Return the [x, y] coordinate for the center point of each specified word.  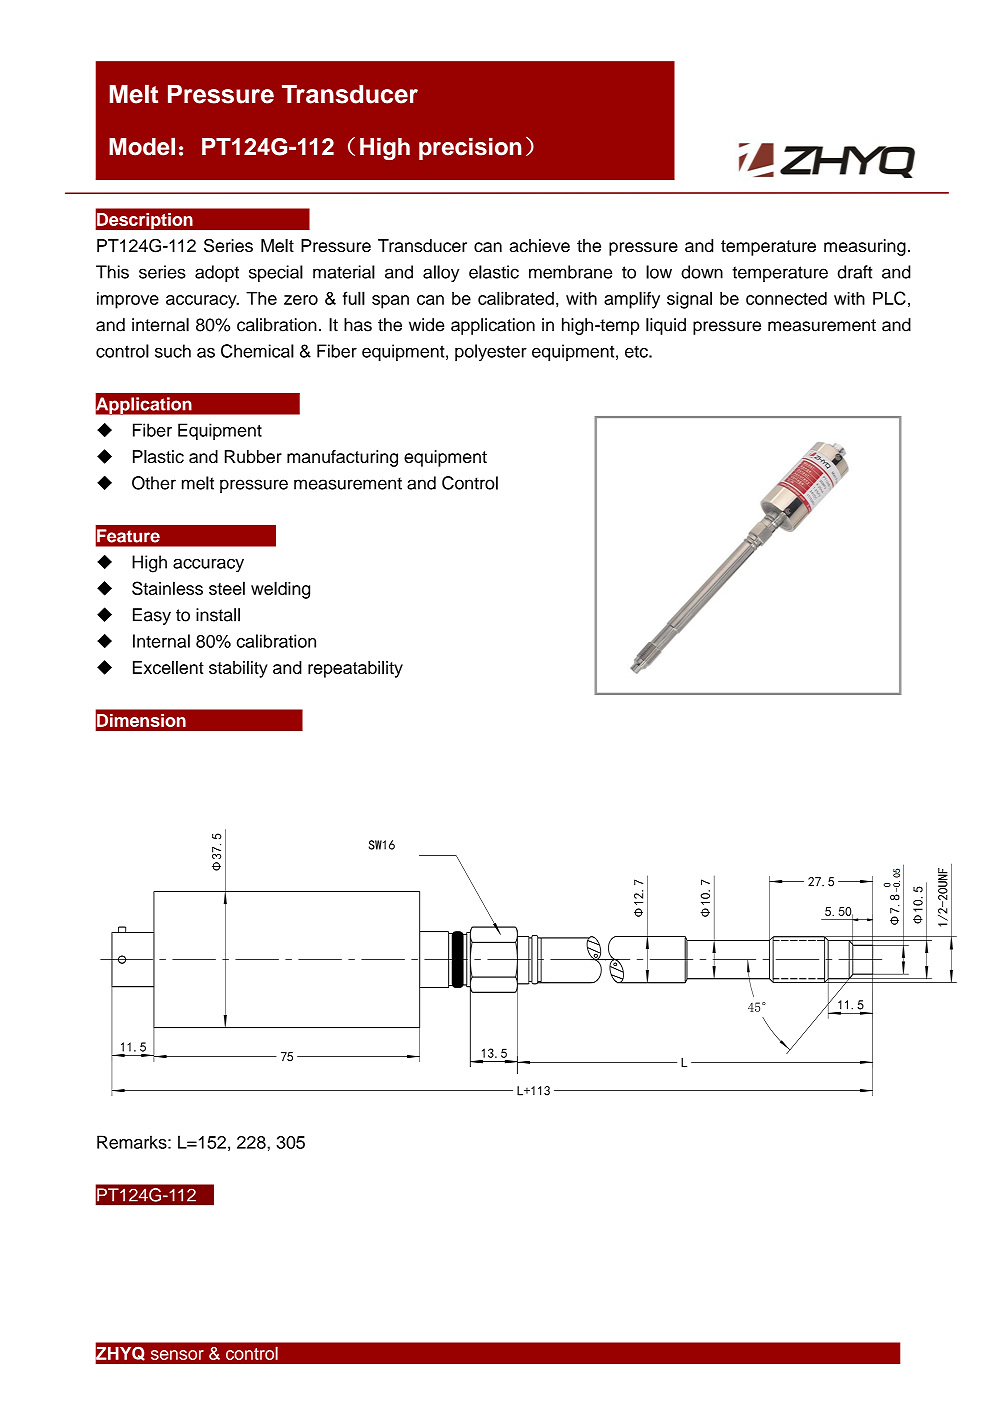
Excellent [168, 667]
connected [786, 298]
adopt [217, 273]
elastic [494, 272]
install [218, 615]
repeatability [355, 669]
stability [238, 669]
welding [280, 590]
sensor [177, 1355]
